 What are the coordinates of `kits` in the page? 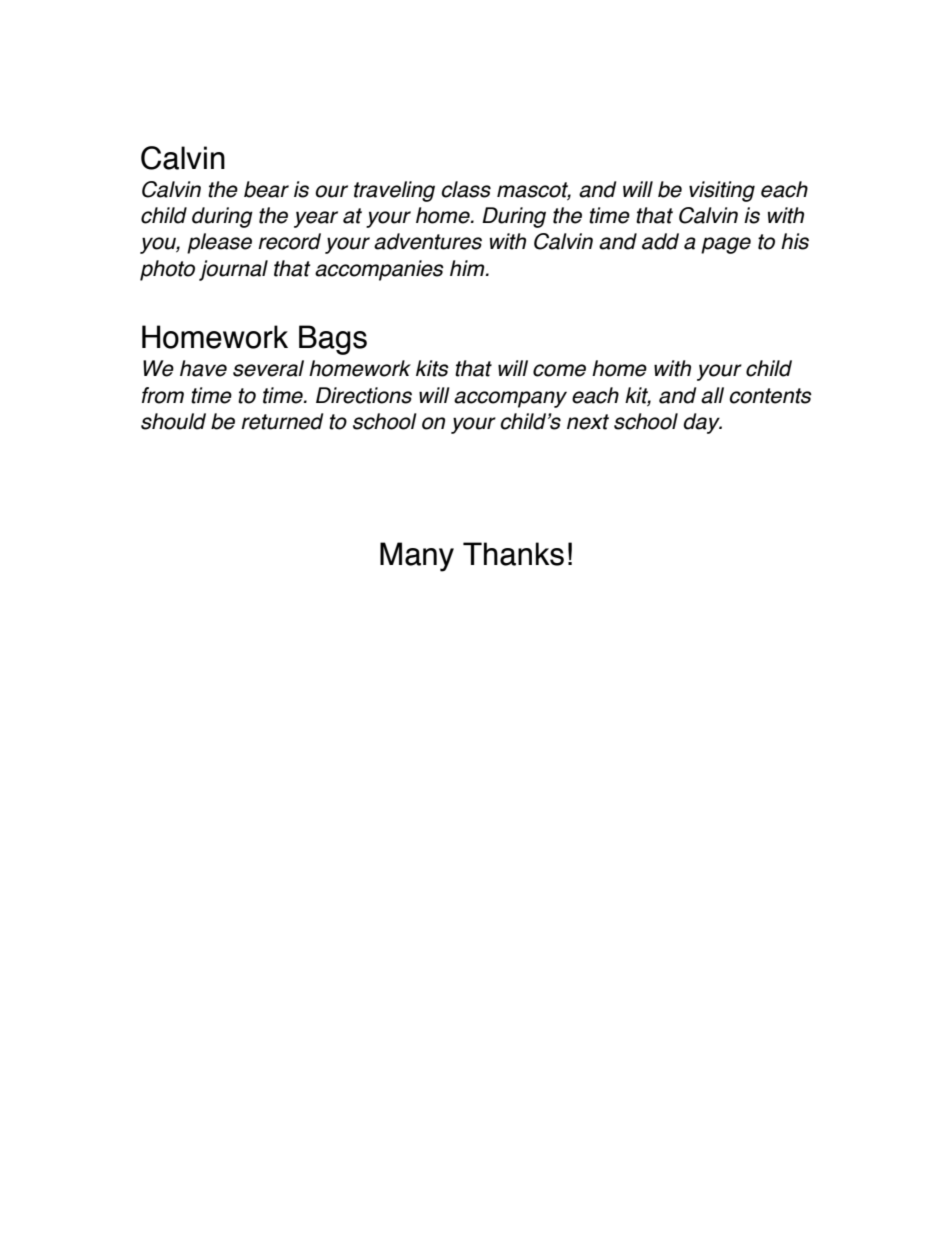 It's located at (432, 368).
